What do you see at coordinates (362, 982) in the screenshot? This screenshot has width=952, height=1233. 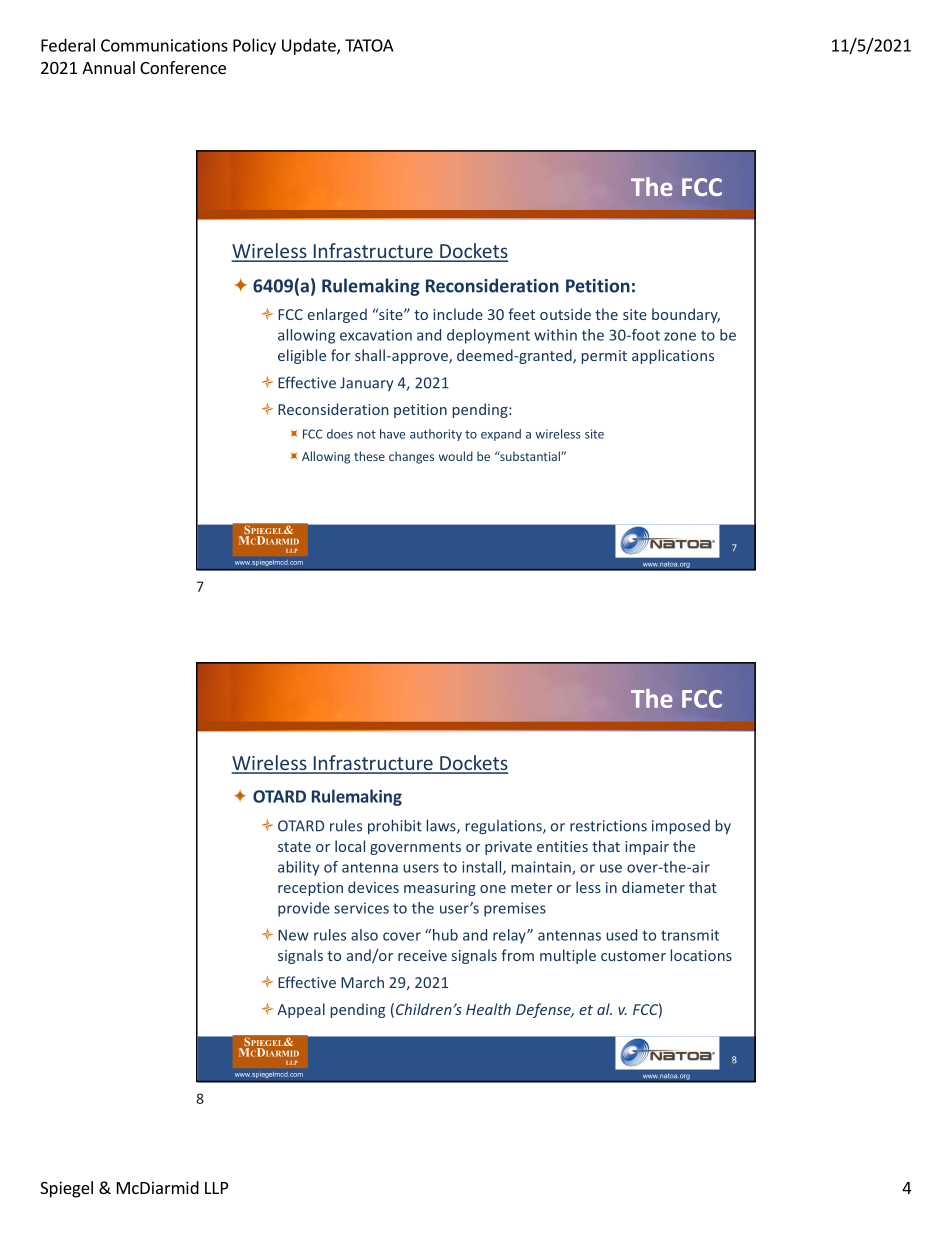 I see `March` at bounding box center [362, 982].
